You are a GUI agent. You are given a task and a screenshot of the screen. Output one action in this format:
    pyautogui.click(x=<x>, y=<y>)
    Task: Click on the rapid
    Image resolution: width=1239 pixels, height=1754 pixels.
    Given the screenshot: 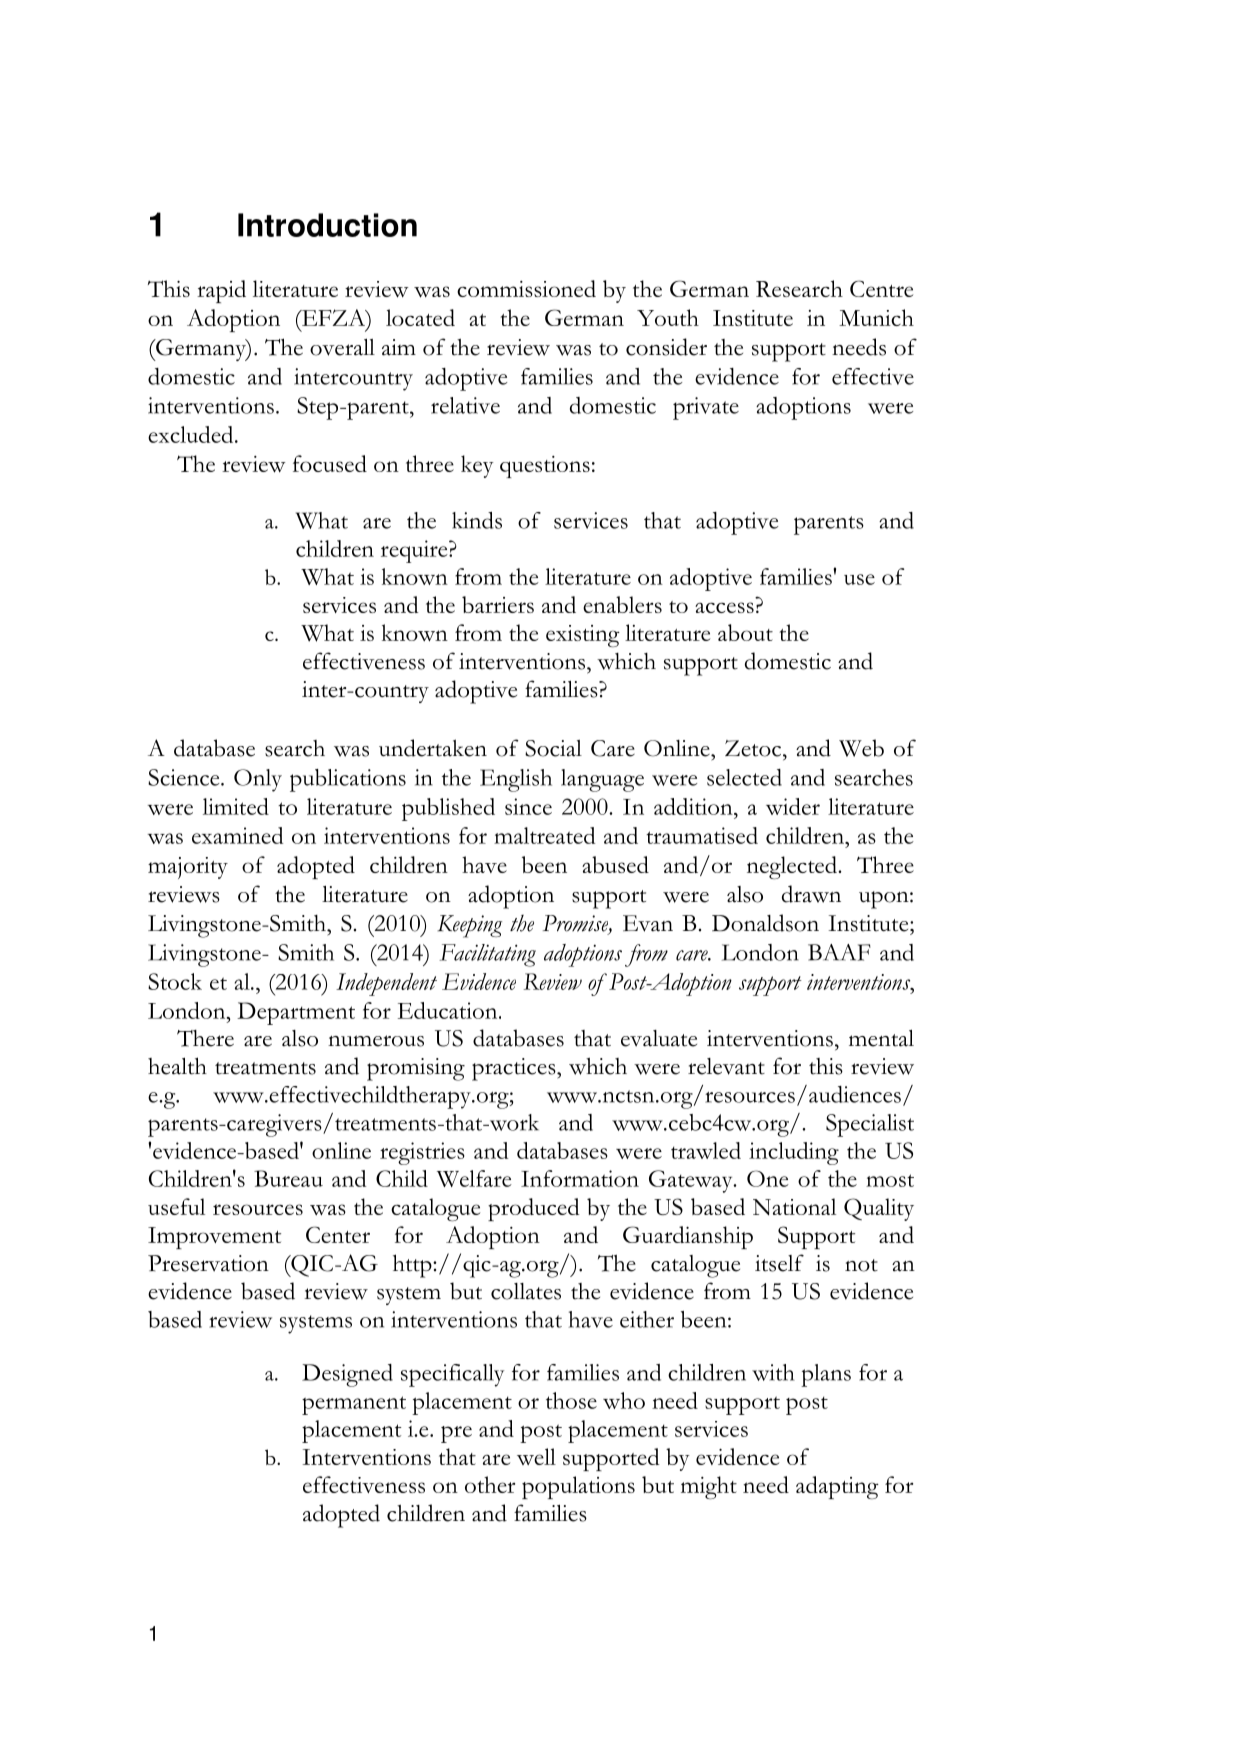 What is the action you would take?
    pyautogui.click(x=221, y=291)
